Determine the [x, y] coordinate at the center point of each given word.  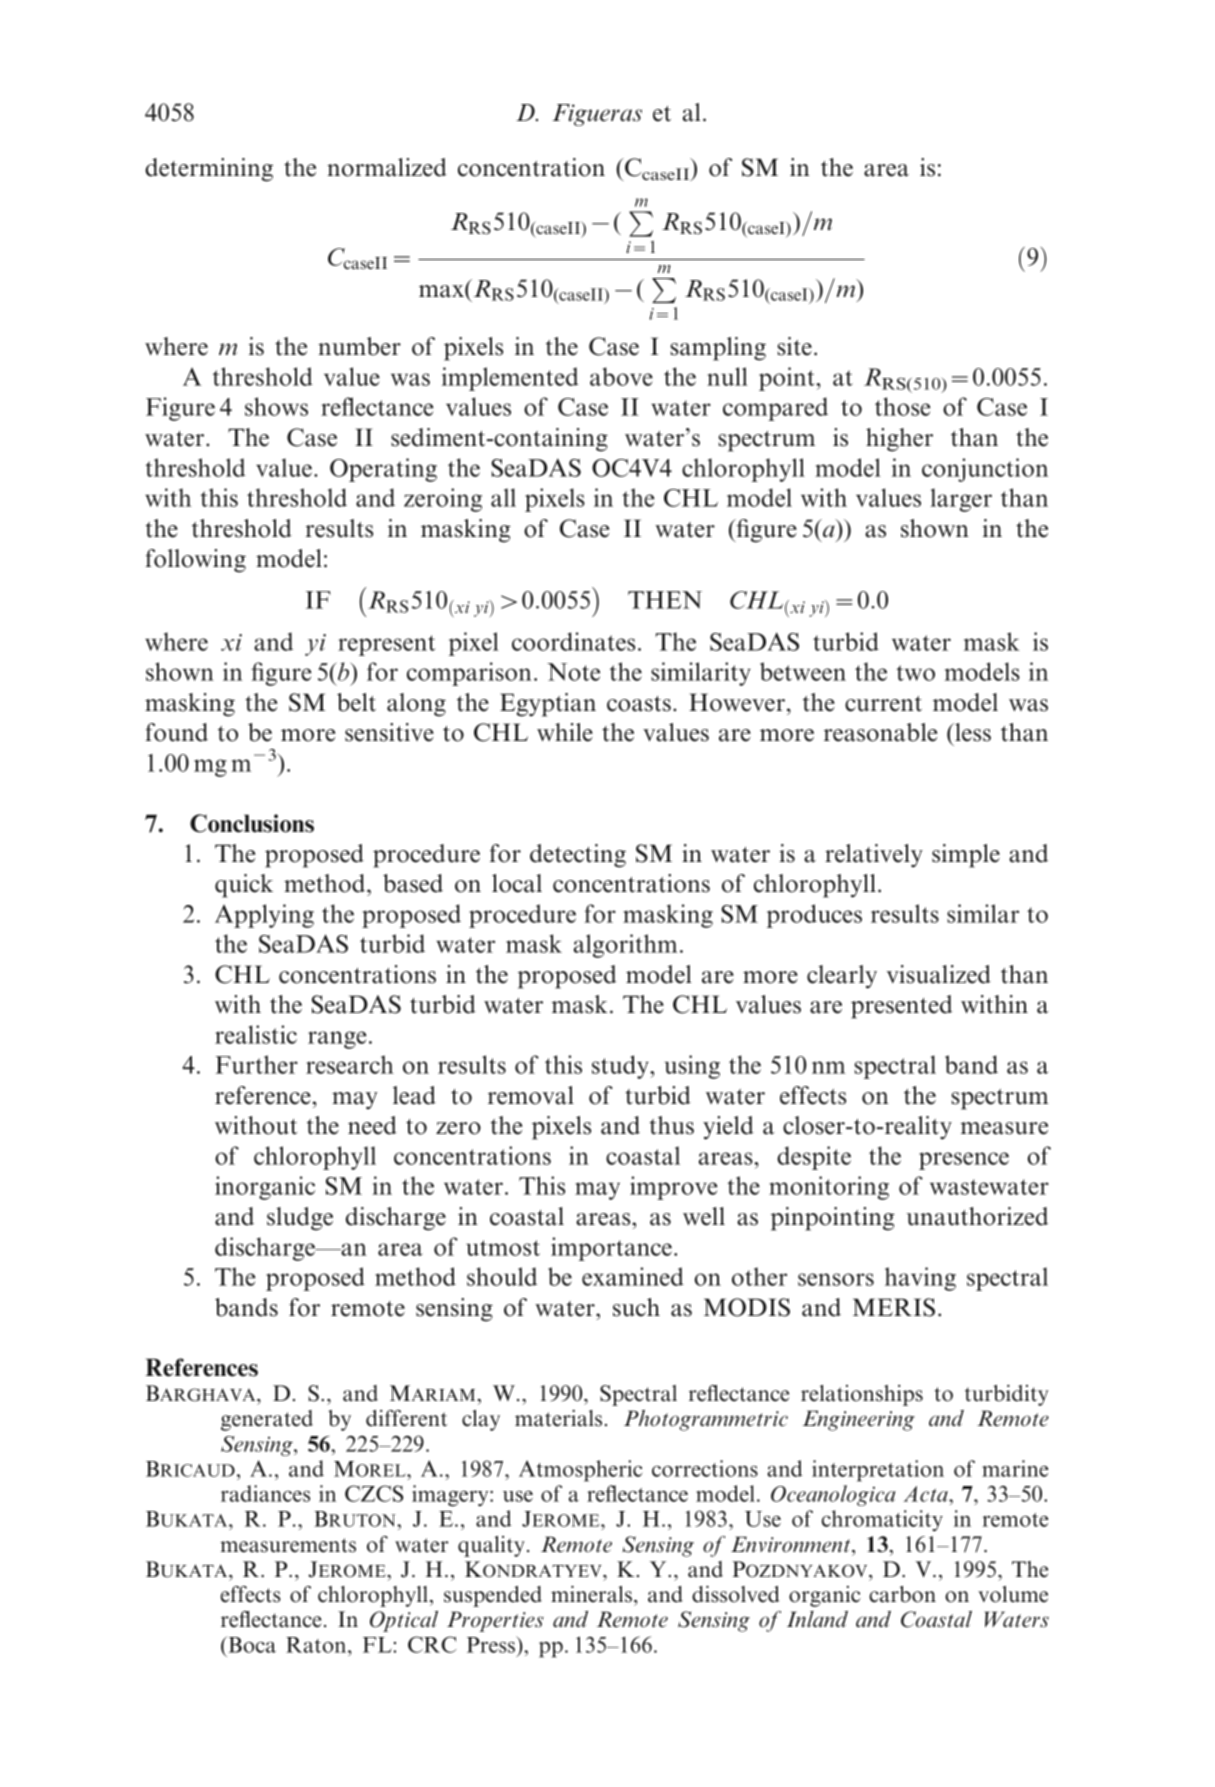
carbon [902, 1594]
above [621, 376]
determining [209, 170]
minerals [591, 1594]
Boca [251, 1644]
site [794, 346]
